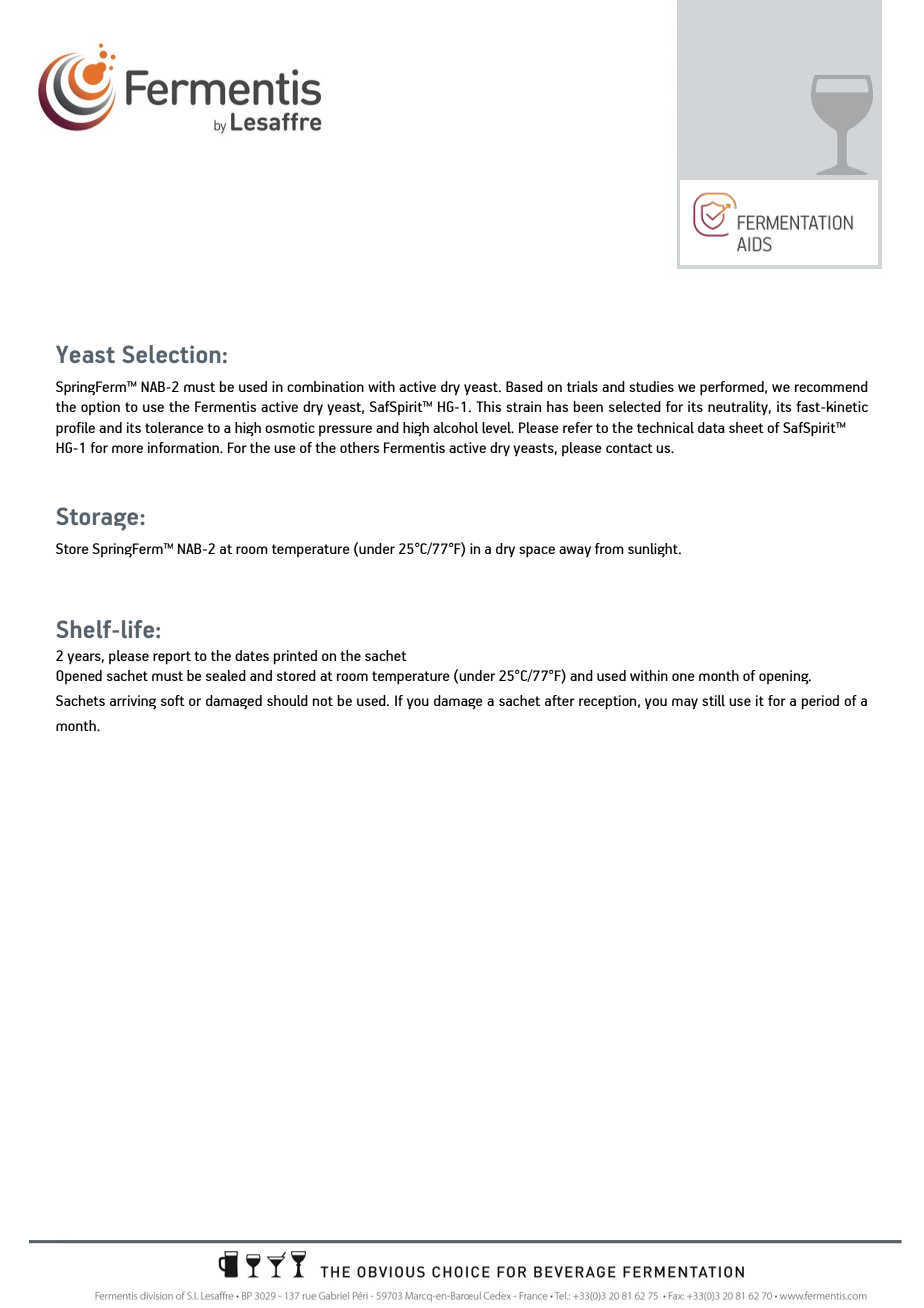  I want to click on soft, so click(173, 700).
